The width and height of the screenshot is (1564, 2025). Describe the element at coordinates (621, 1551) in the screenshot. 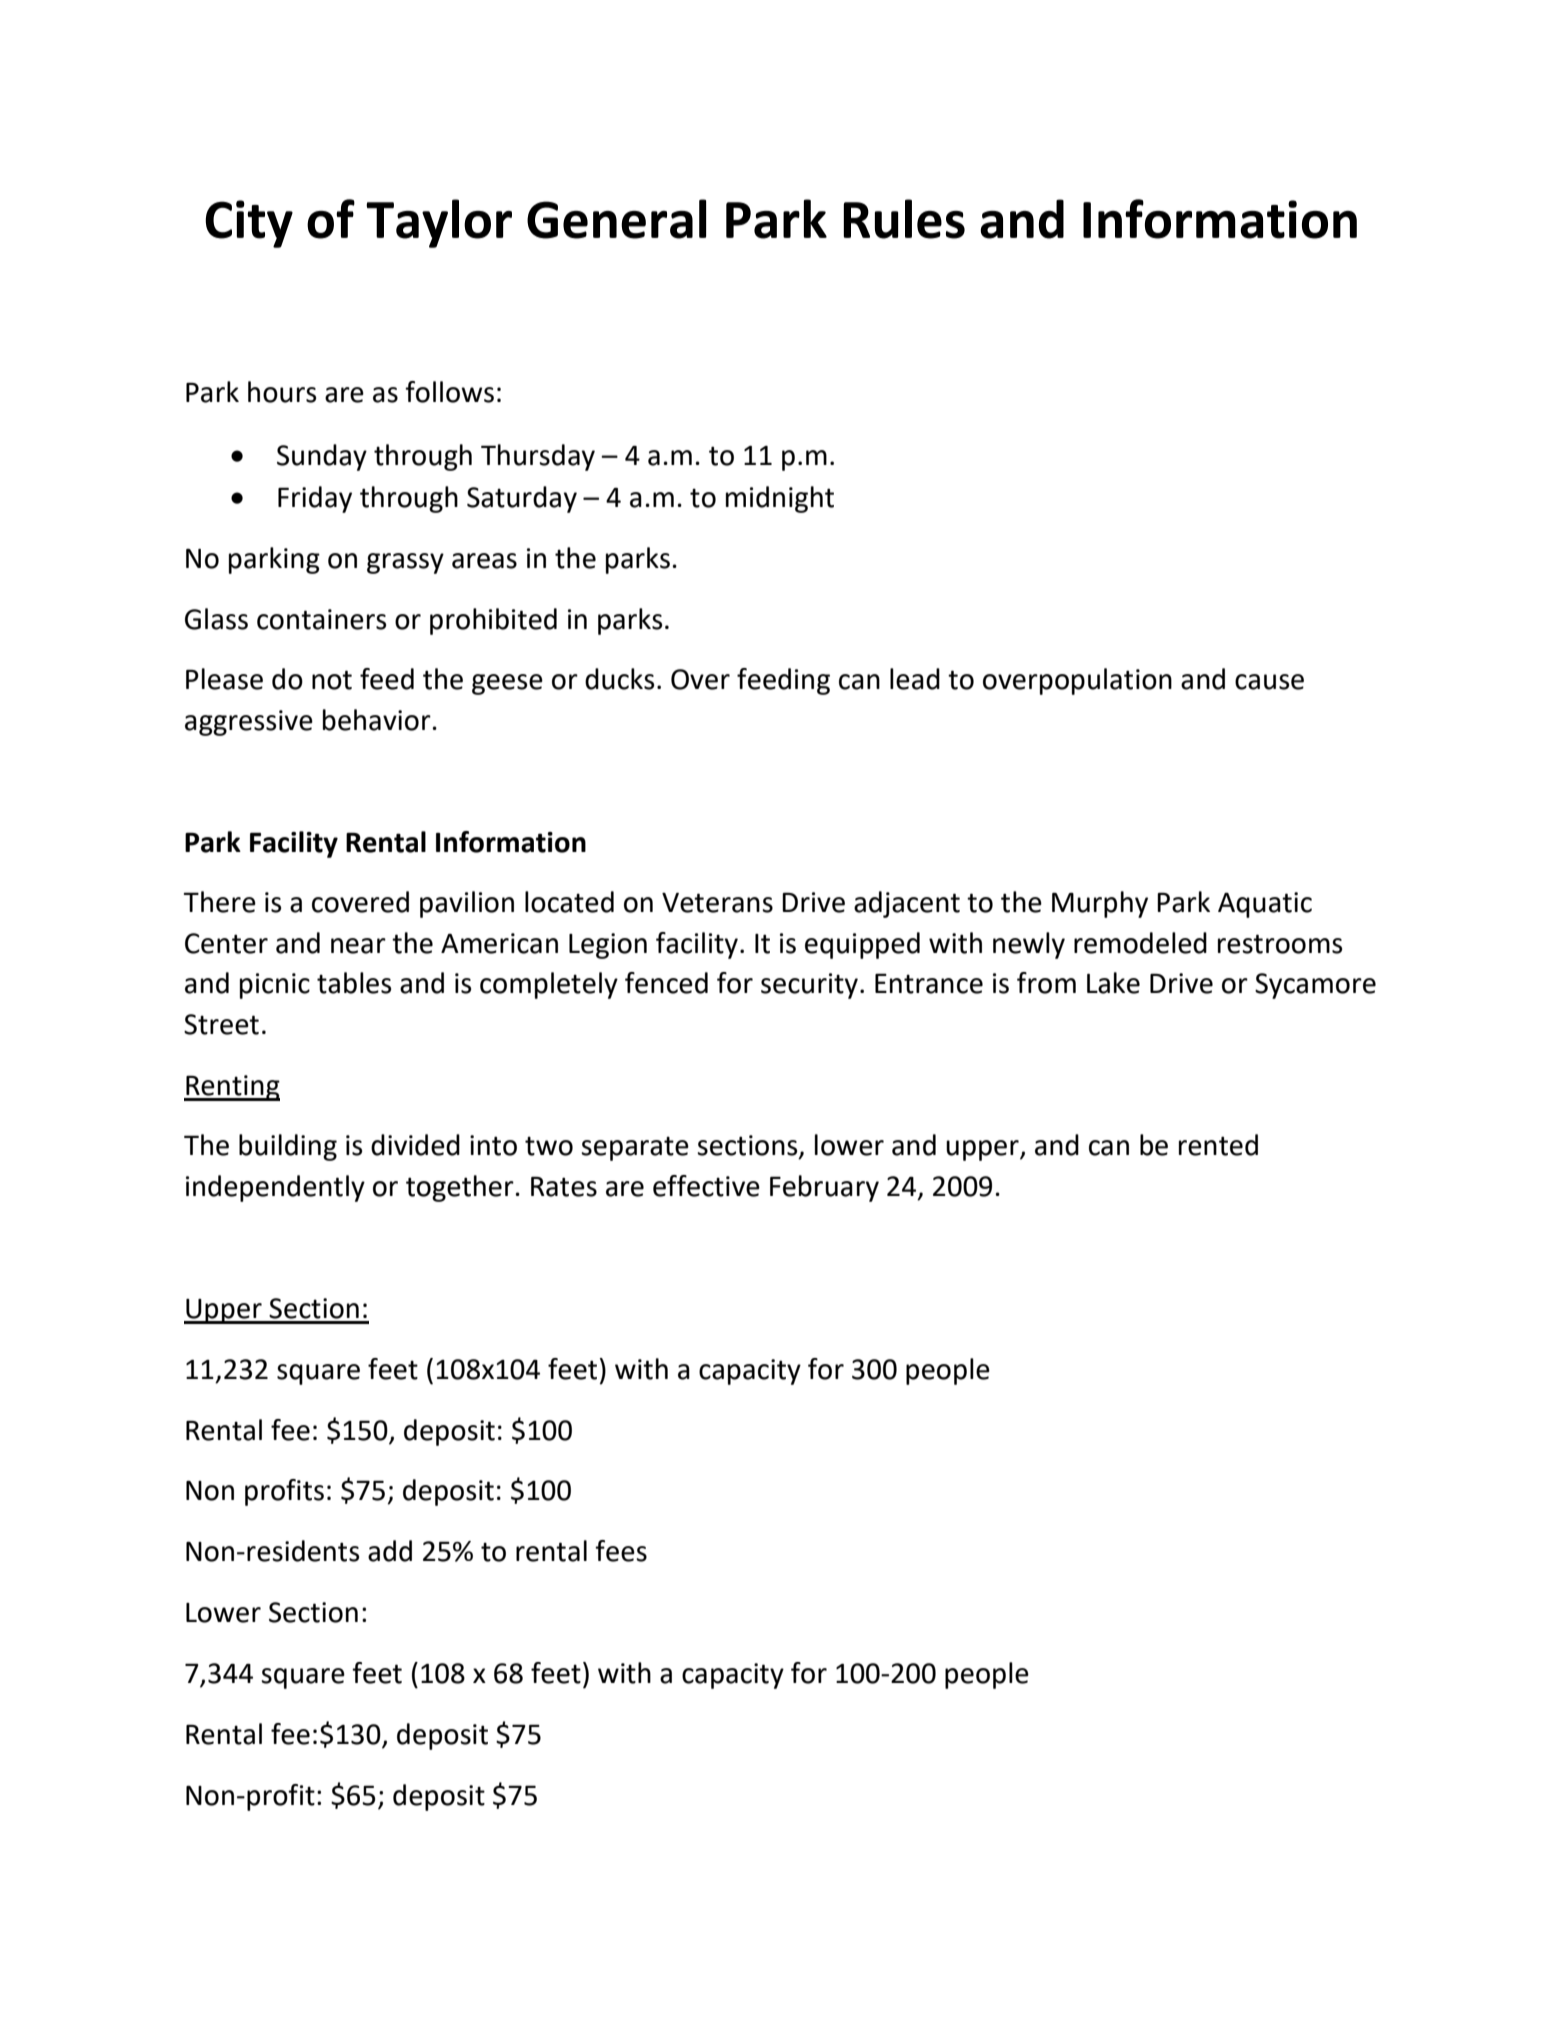

I see `fees` at that location.
